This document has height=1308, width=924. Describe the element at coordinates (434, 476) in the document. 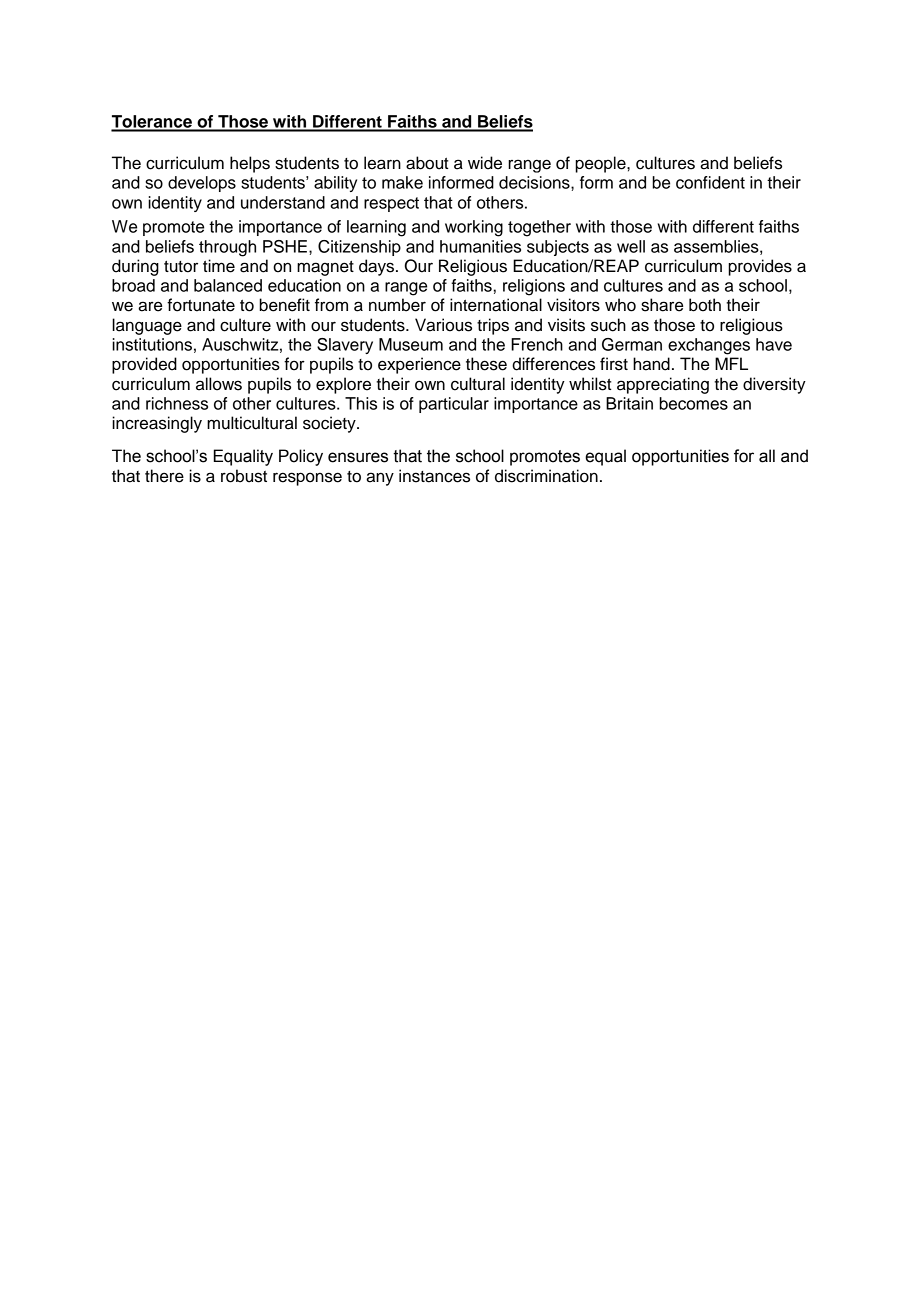

I see `instances` at that location.
